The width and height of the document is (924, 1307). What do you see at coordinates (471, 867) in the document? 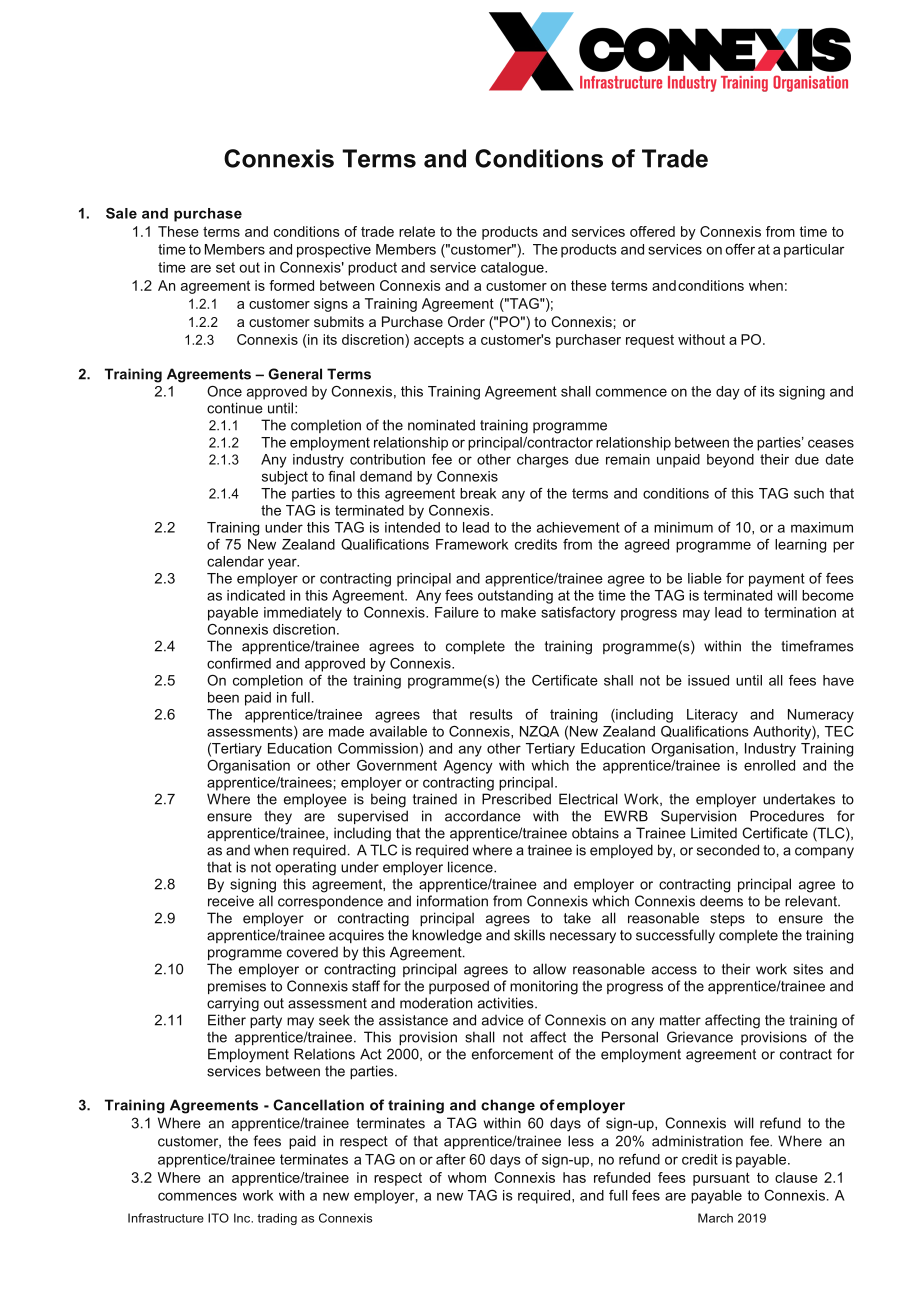
I see `licence` at bounding box center [471, 867].
